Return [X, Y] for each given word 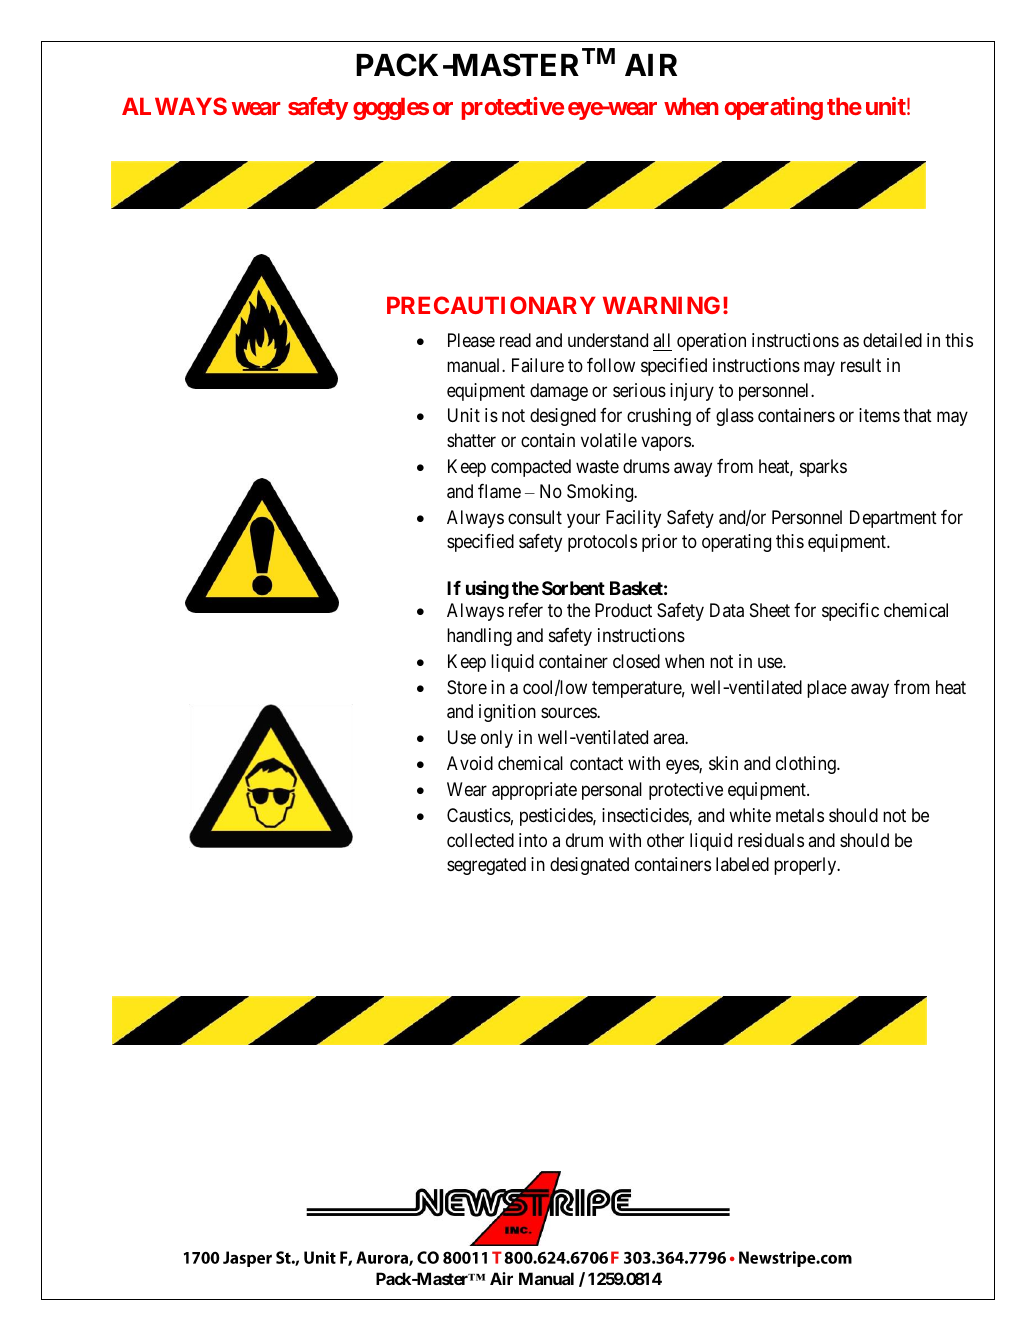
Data [727, 610]
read [515, 340]
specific [850, 612]
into [533, 840]
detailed [892, 340]
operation [711, 342]
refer [526, 610]
